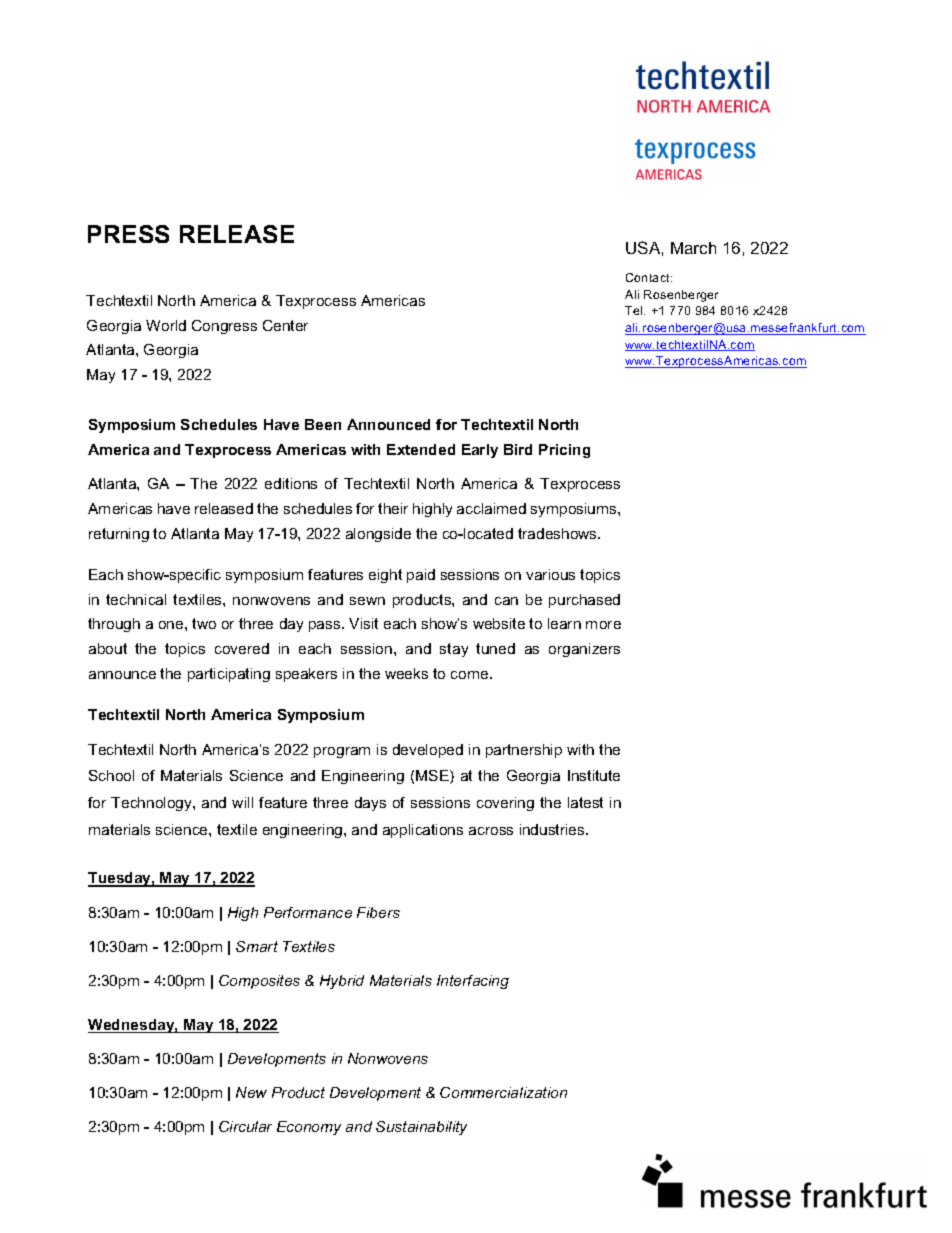 The image size is (952, 1233). I want to click on one, so click(172, 625).
